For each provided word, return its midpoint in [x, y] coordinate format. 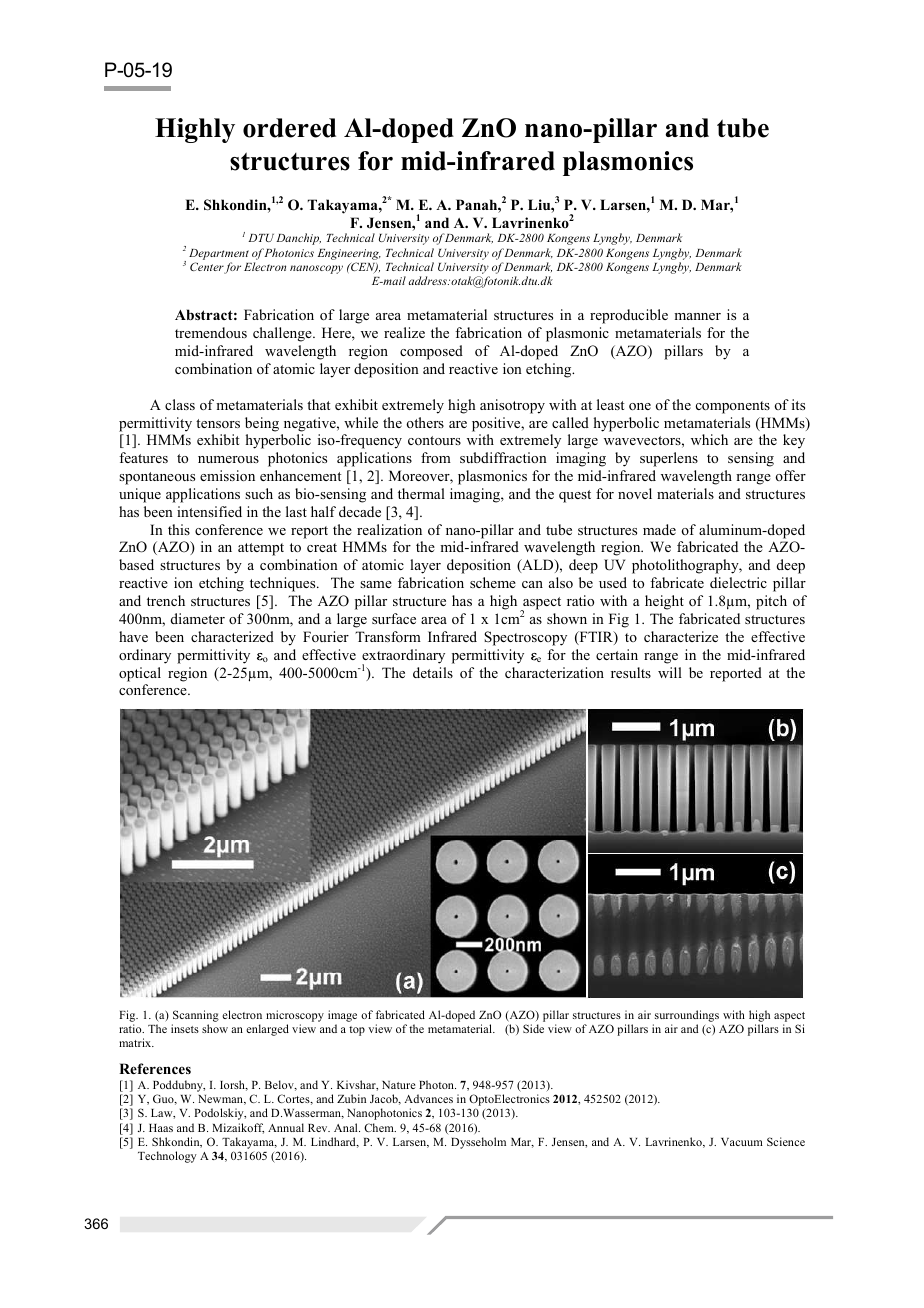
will [670, 672]
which [709, 439]
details [433, 672]
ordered [289, 128]
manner [697, 316]
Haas [161, 1128]
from [436, 457]
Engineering [349, 254]
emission [227, 475]
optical [140, 674]
